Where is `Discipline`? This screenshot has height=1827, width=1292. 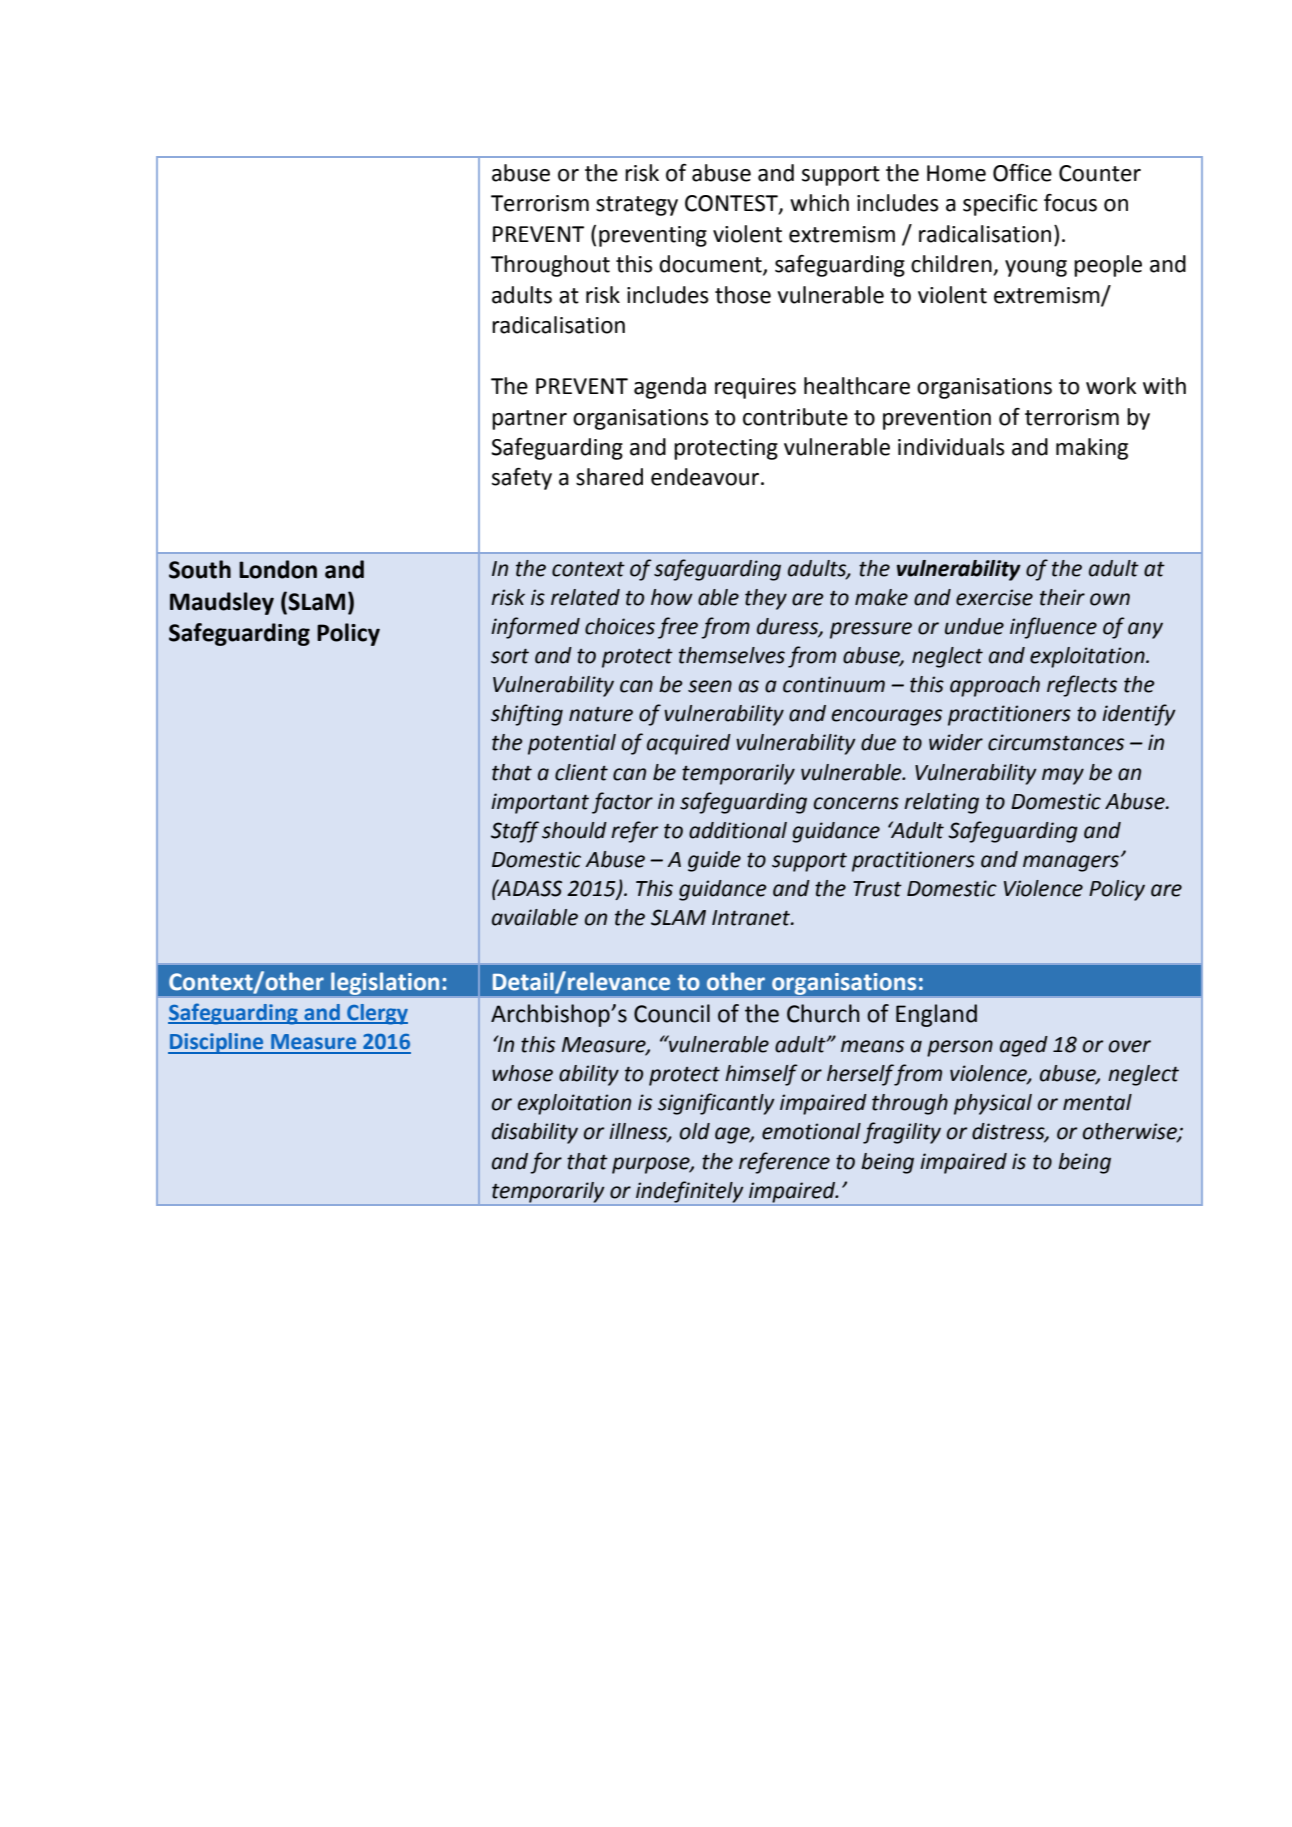
Discipline is located at coordinates (217, 1043).
